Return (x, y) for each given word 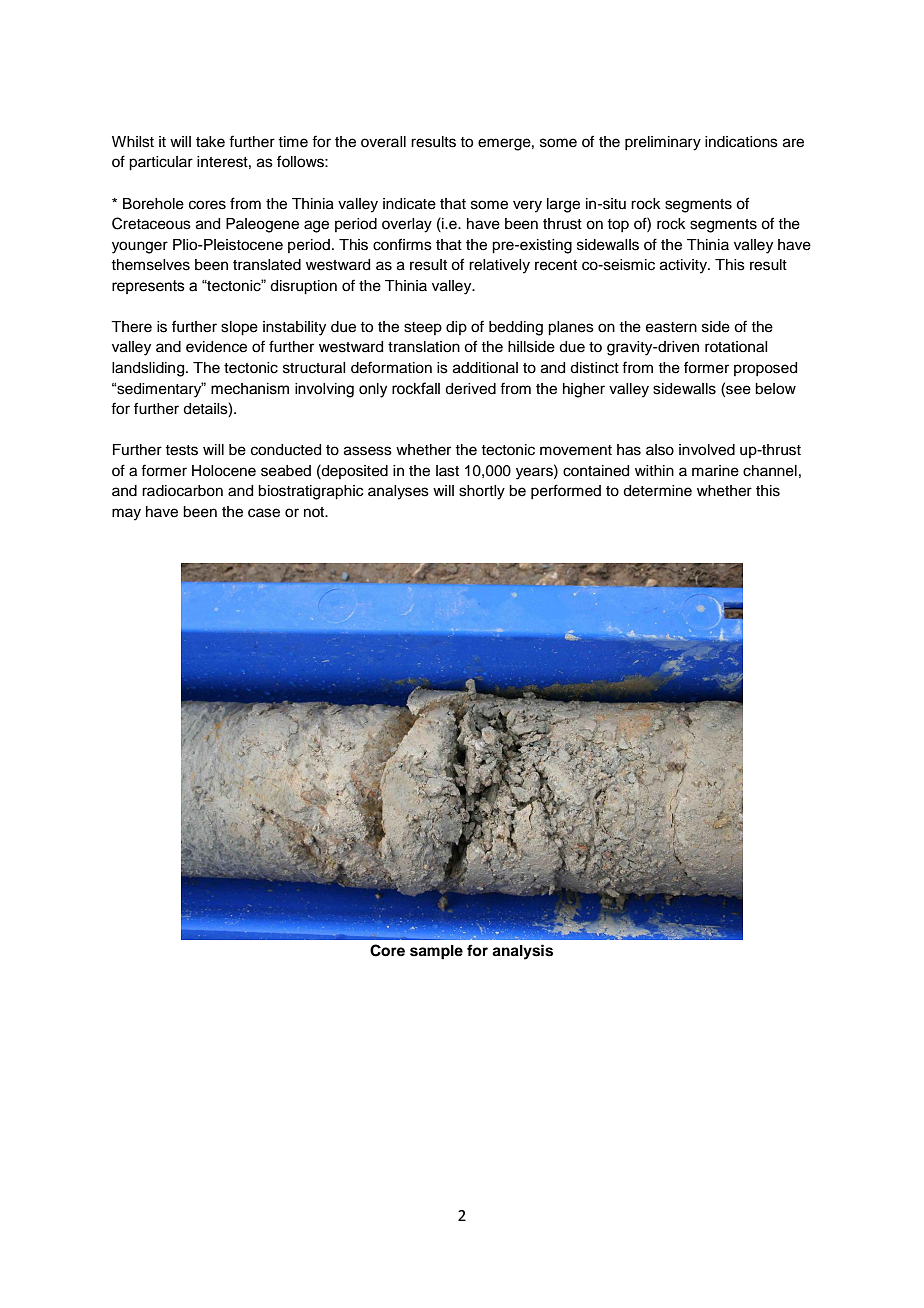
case (264, 513)
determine (657, 491)
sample (436, 952)
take (210, 142)
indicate (409, 204)
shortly (482, 492)
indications (741, 142)
